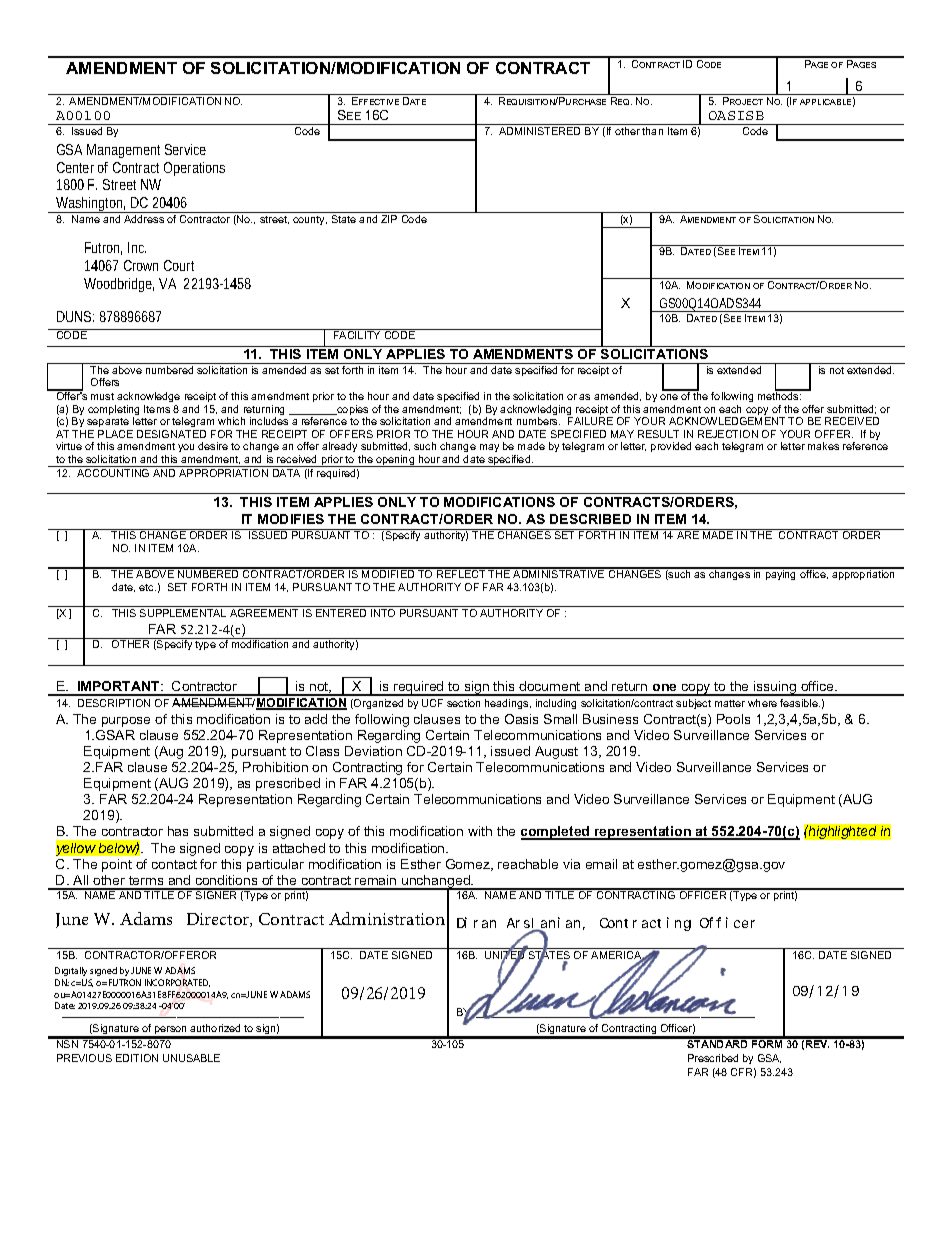 This page has width=952, height=1233. I want to click on Operations, so click(194, 169).
